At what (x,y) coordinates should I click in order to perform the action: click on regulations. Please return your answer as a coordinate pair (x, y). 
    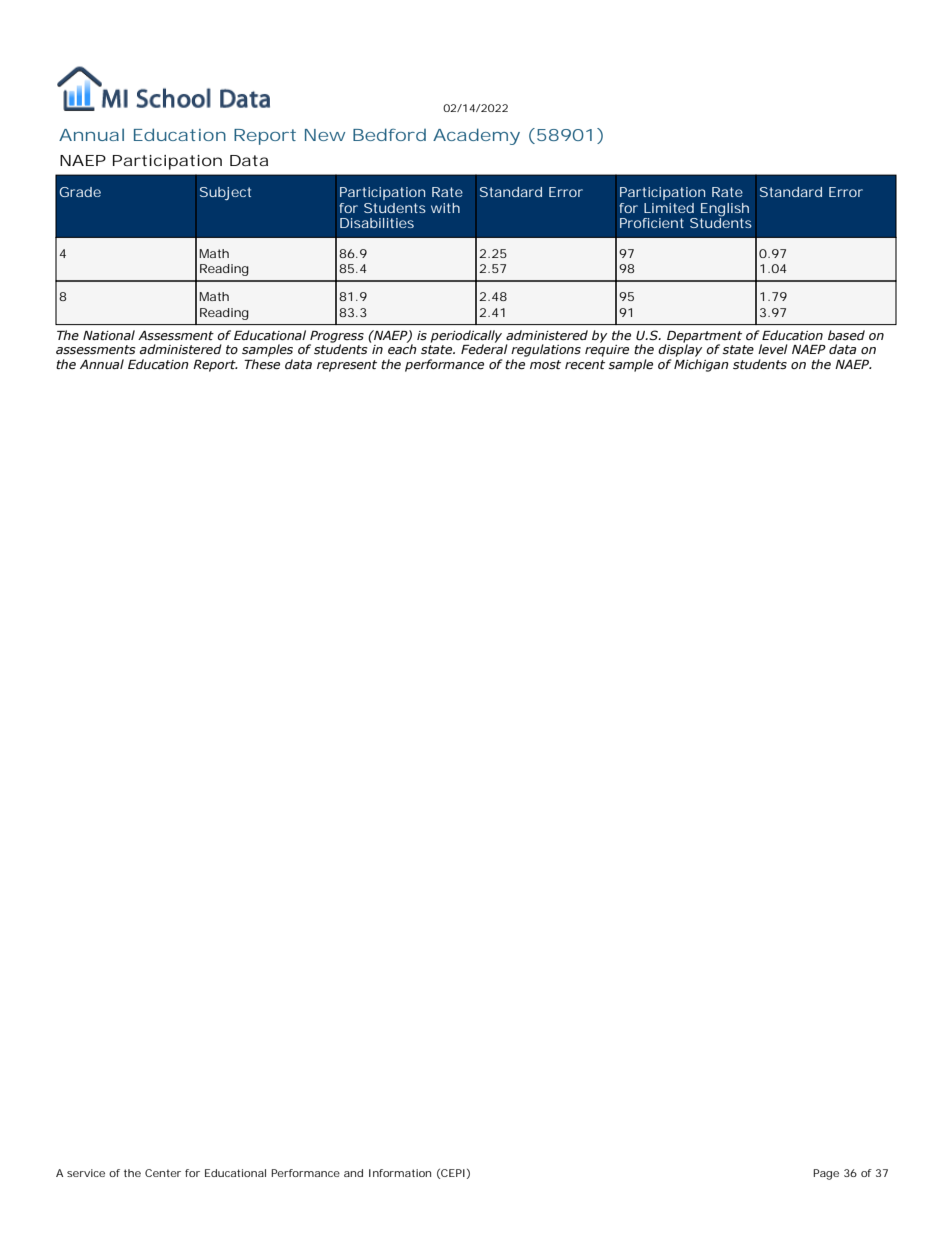
    Looking at the image, I should click on (546, 352).
